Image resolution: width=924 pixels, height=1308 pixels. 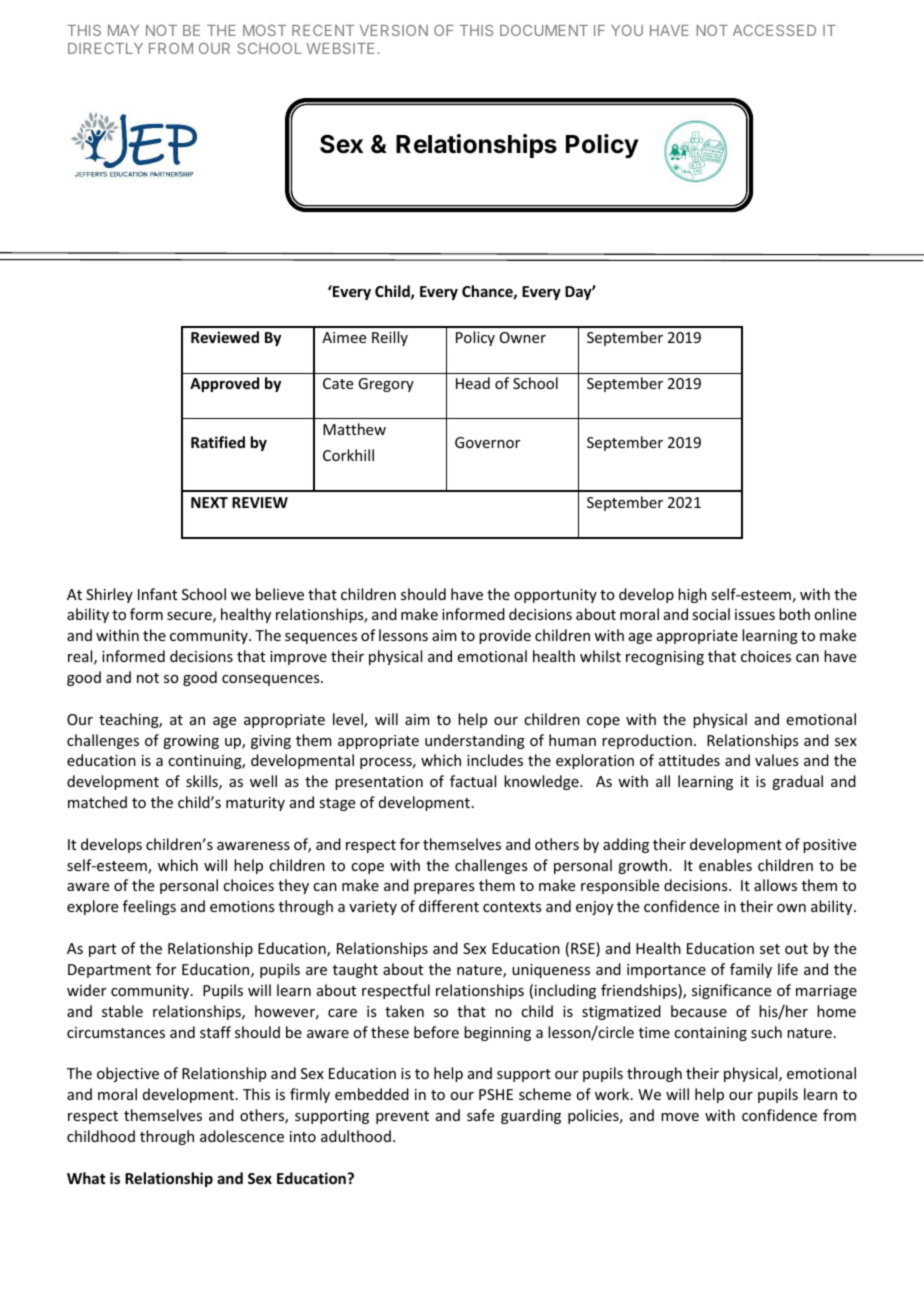 What do you see at coordinates (444, 888) in the image?
I see `prepares` at bounding box center [444, 888].
